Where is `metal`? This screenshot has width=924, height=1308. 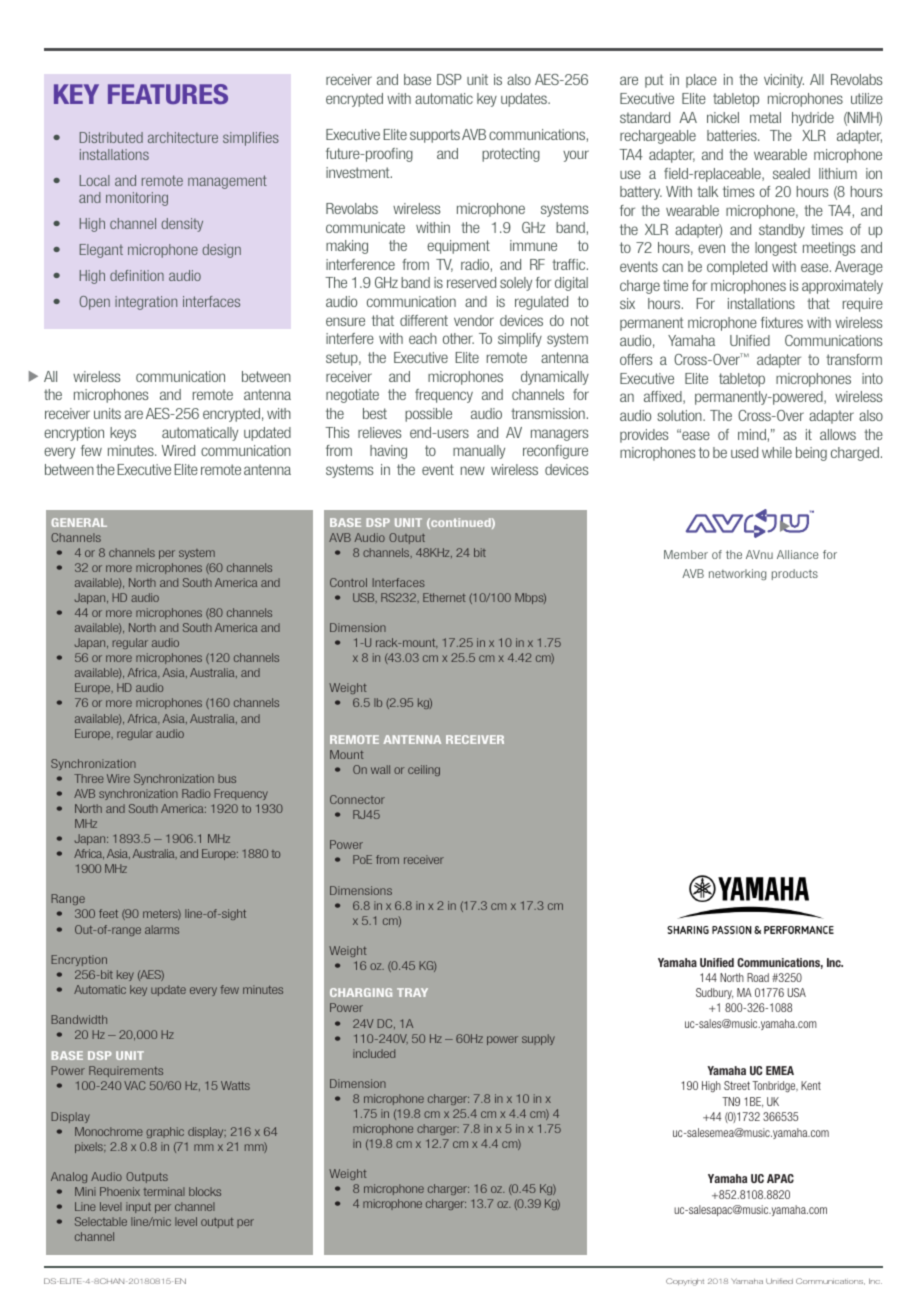 metal is located at coordinates (765, 117).
